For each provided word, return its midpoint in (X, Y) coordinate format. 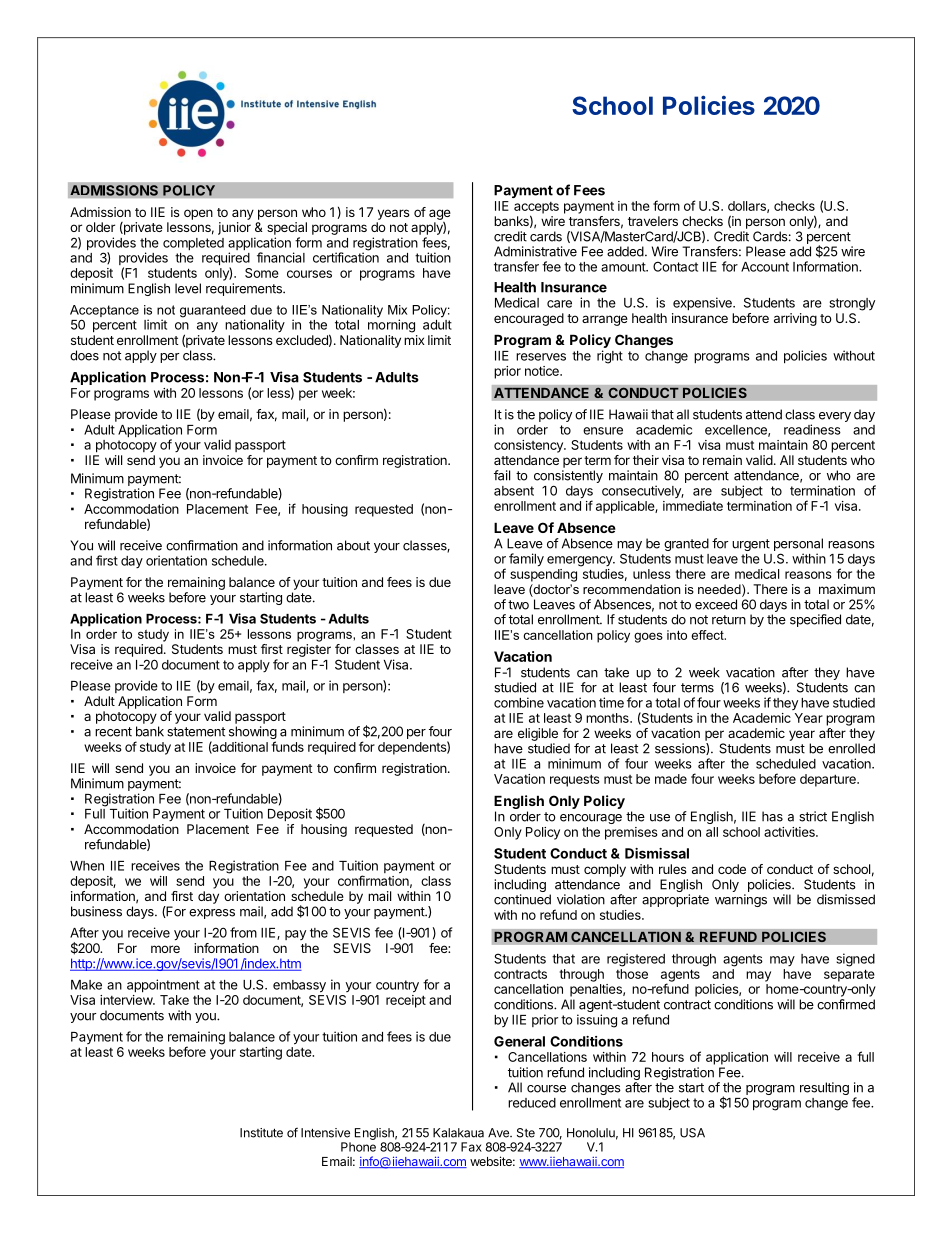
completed (193, 244)
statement (196, 732)
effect (708, 635)
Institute (261, 1133)
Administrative (535, 251)
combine (519, 702)
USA (692, 1133)
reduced (532, 1103)
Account (765, 267)
